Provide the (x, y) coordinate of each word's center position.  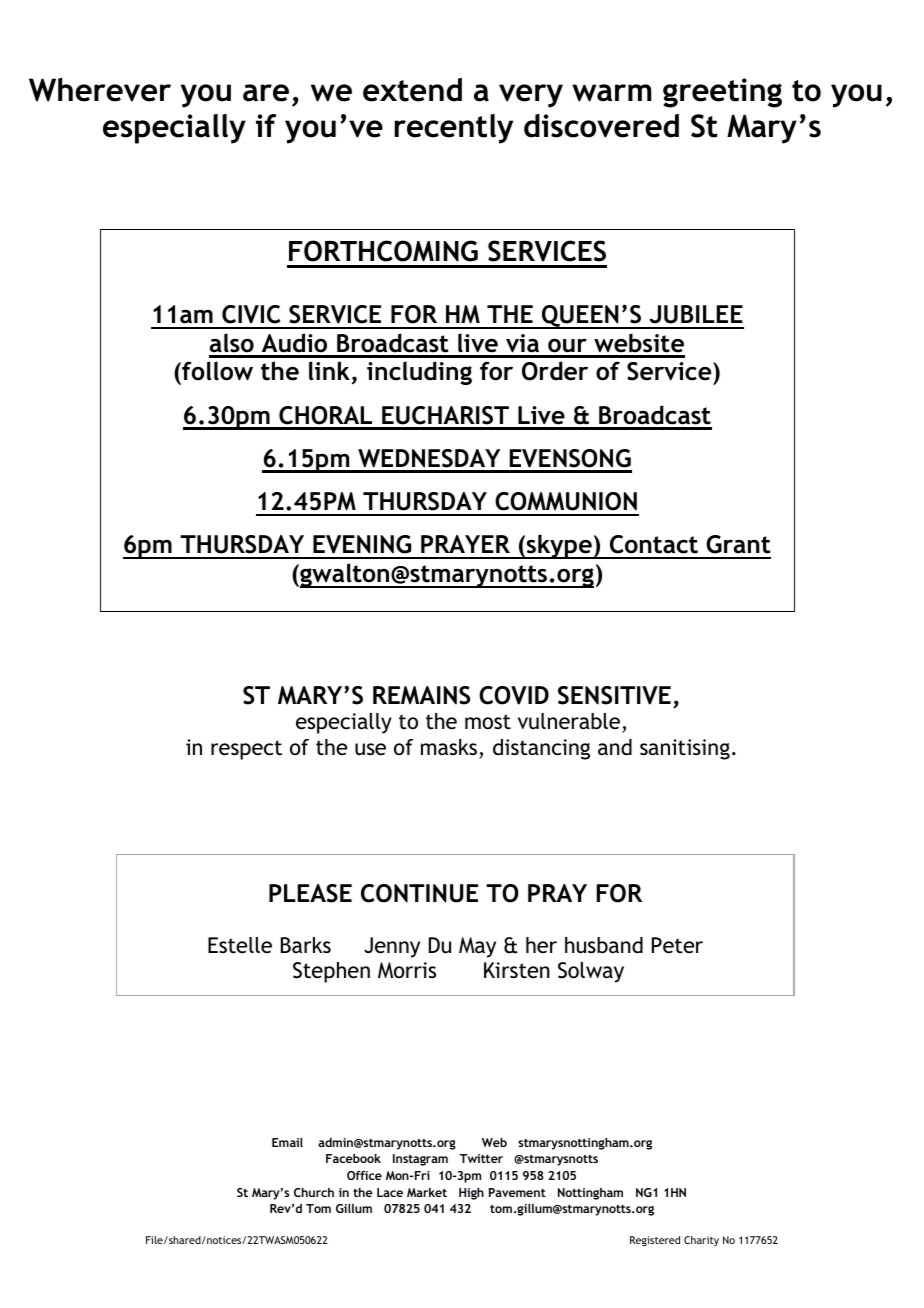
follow (216, 372)
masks (449, 747)
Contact (654, 544)
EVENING (362, 544)
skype (559, 546)
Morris (407, 970)
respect (246, 750)
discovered (601, 126)
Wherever (100, 90)
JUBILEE (696, 314)
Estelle (240, 945)
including (419, 373)
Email (287, 1142)
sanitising (685, 749)
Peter (677, 945)
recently (453, 129)
